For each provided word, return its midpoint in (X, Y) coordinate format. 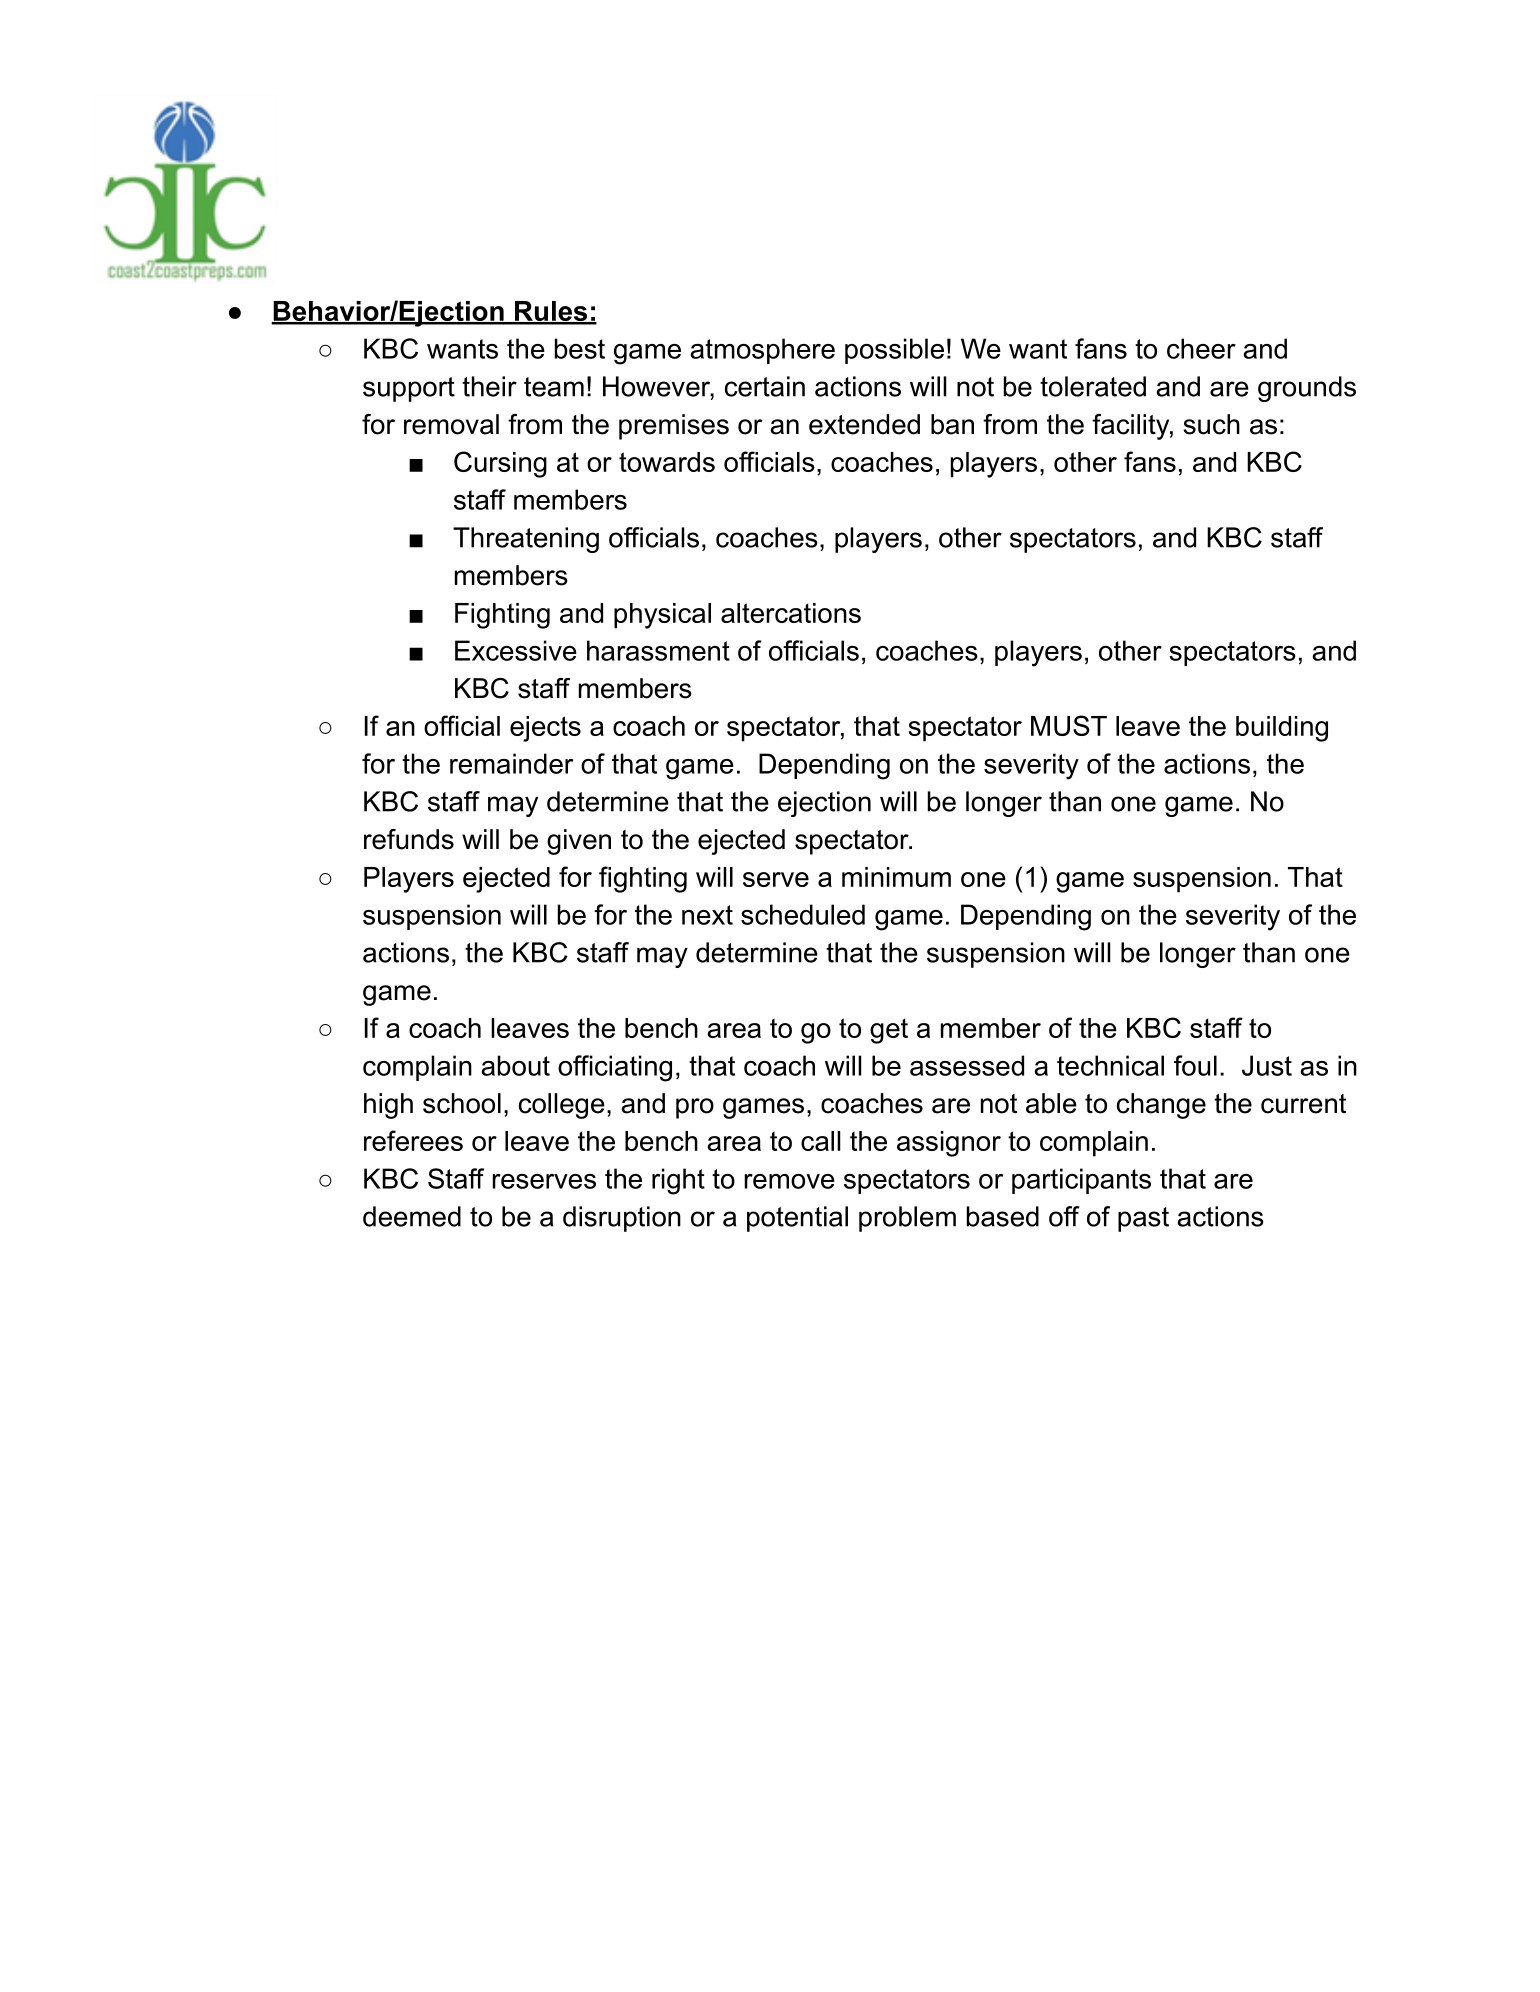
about (515, 1065)
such (1211, 424)
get (889, 1031)
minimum (896, 877)
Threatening (526, 540)
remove (789, 1181)
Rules (551, 312)
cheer (1201, 348)
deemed (412, 1216)
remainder (511, 763)
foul (1195, 1065)
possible (894, 351)
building (1282, 729)
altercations (791, 613)
